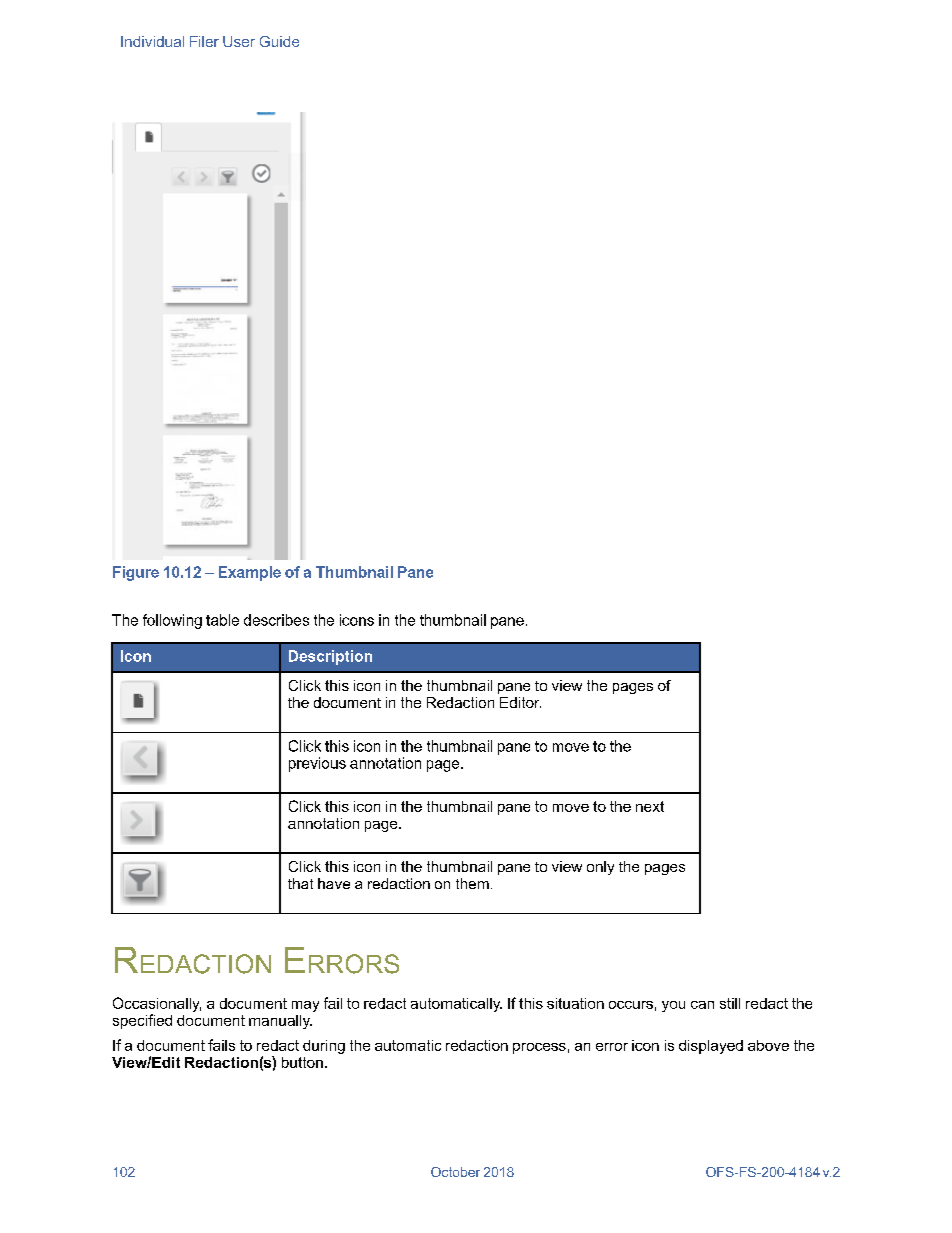 Image resolution: width=952 pixels, height=1233 pixels. Describe the element at coordinates (702, 1005) in the screenshot. I see `can` at that location.
